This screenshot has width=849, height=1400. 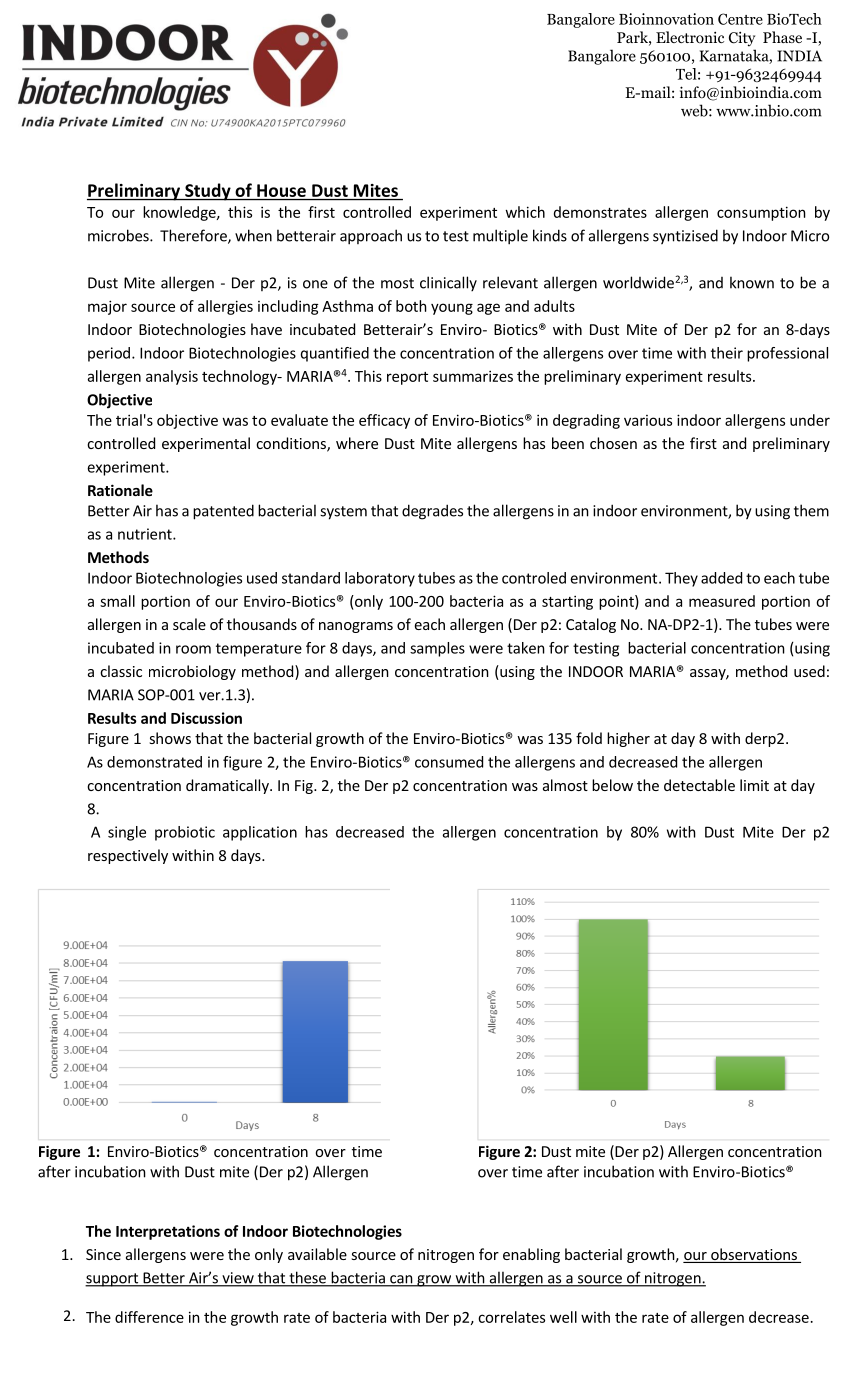 I want to click on City, so click(x=742, y=39).
